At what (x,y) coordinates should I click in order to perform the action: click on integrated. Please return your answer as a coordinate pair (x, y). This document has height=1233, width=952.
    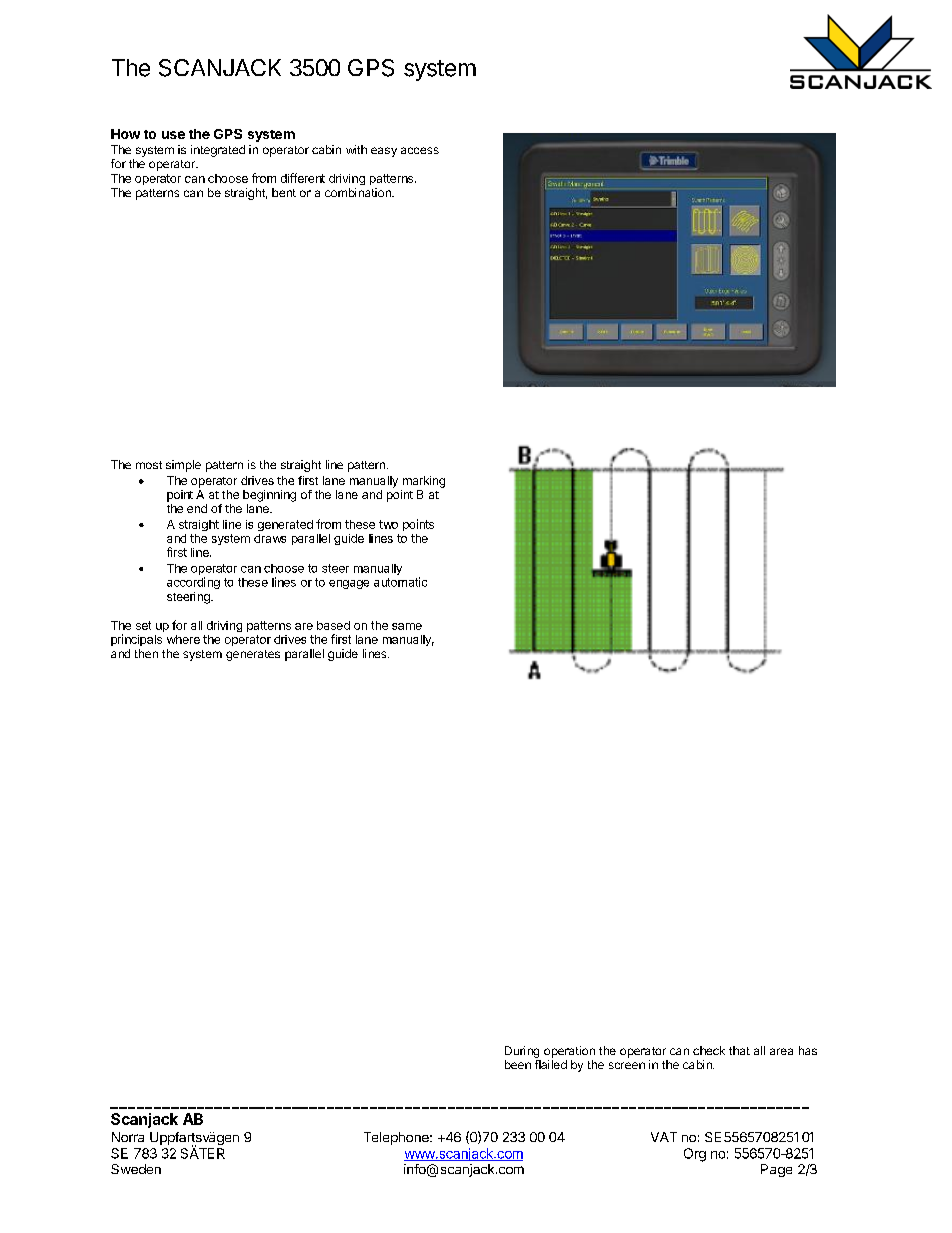
    Looking at the image, I should click on (218, 151).
